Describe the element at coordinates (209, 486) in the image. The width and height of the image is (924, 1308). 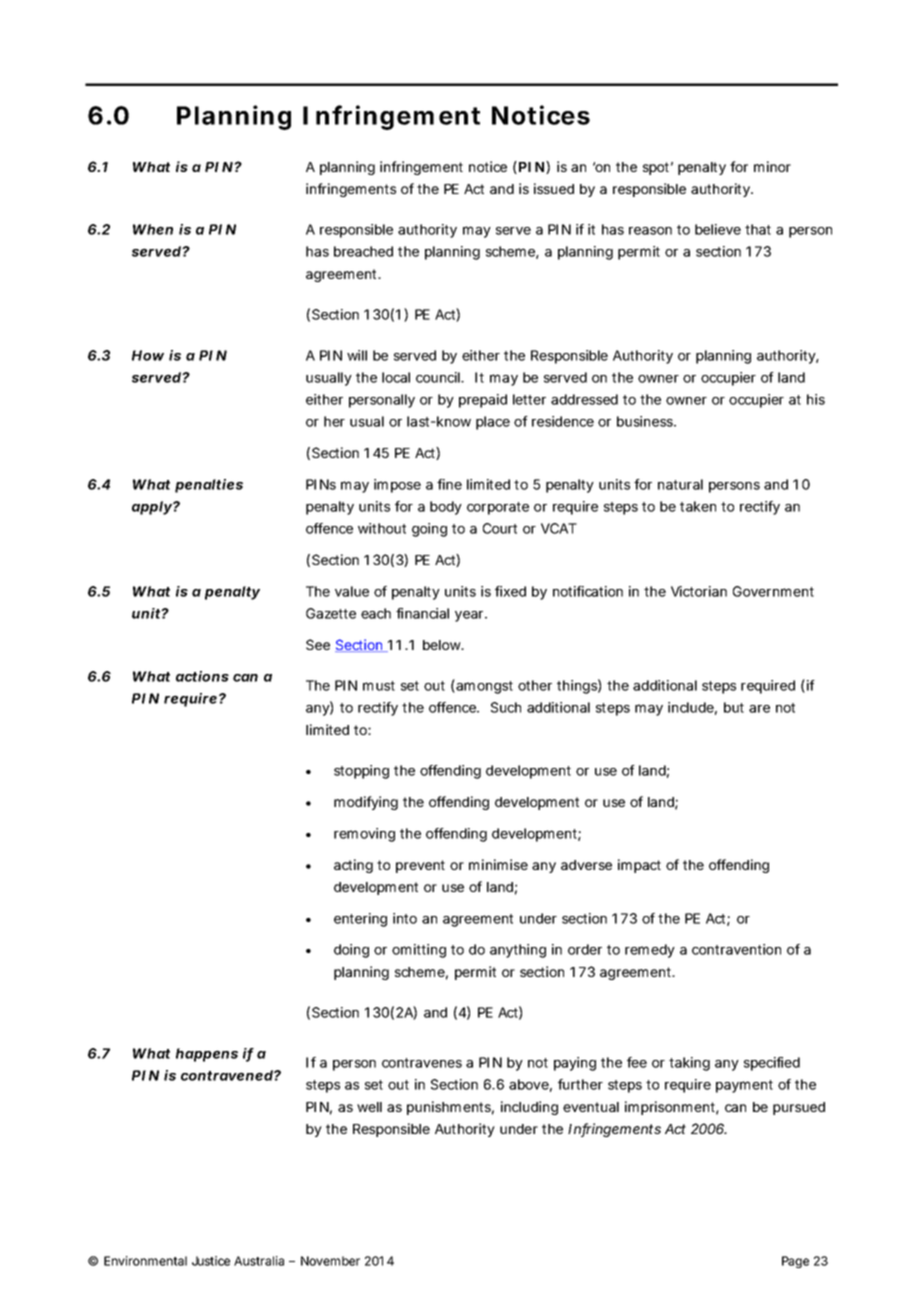
I see `penalties` at that location.
